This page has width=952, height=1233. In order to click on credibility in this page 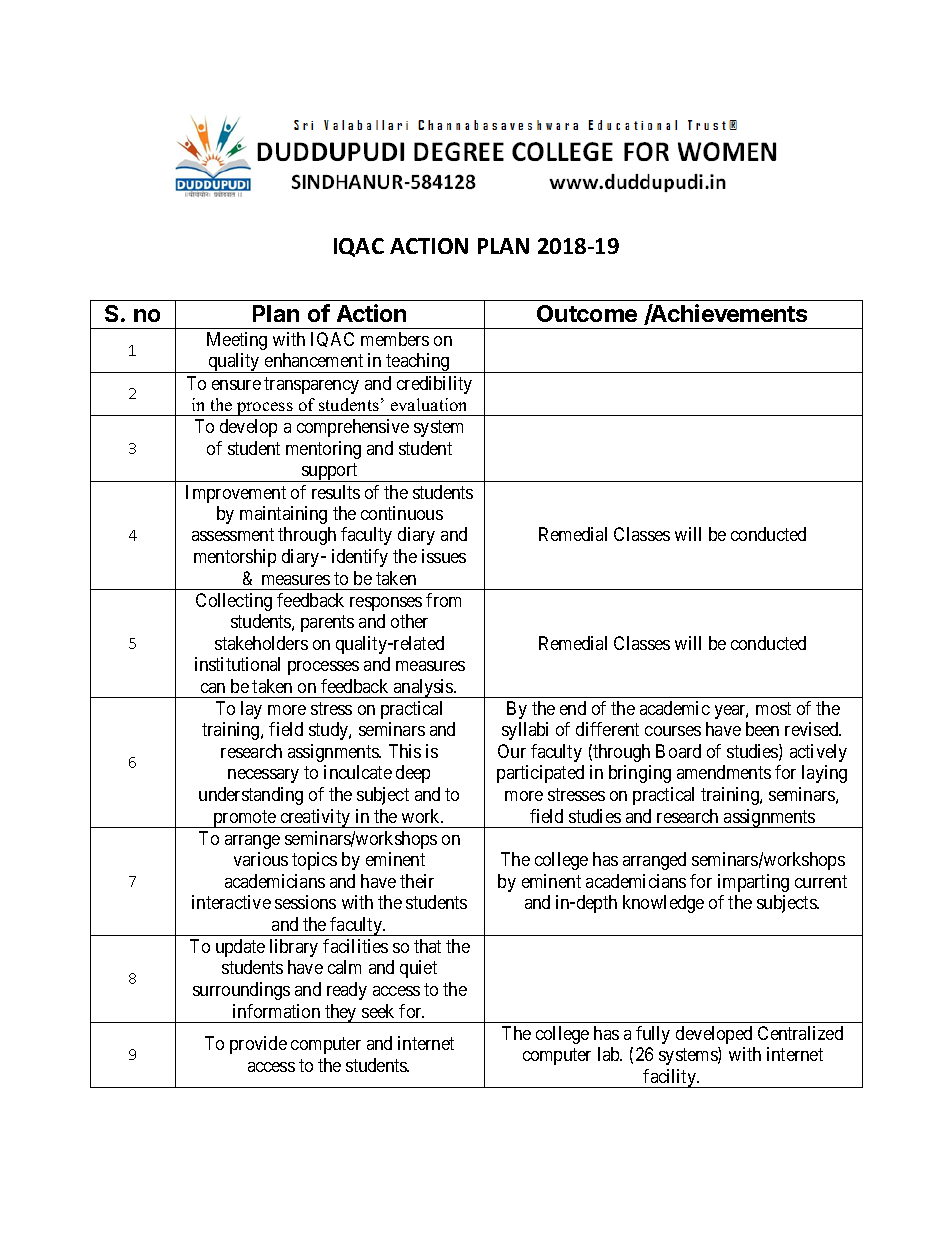, I will do `click(434, 385)`.
